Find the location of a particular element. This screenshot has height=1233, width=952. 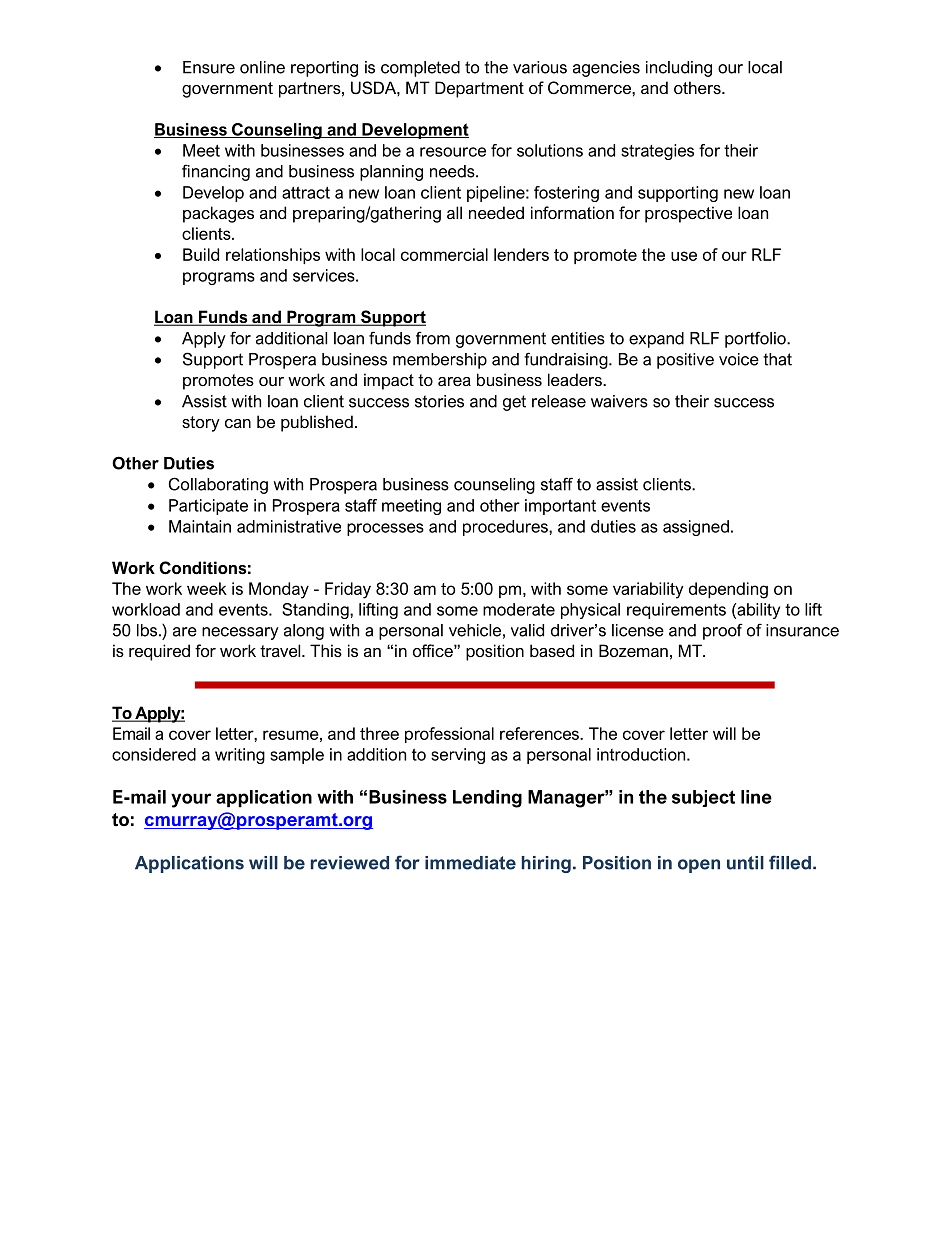

until is located at coordinates (745, 863).
